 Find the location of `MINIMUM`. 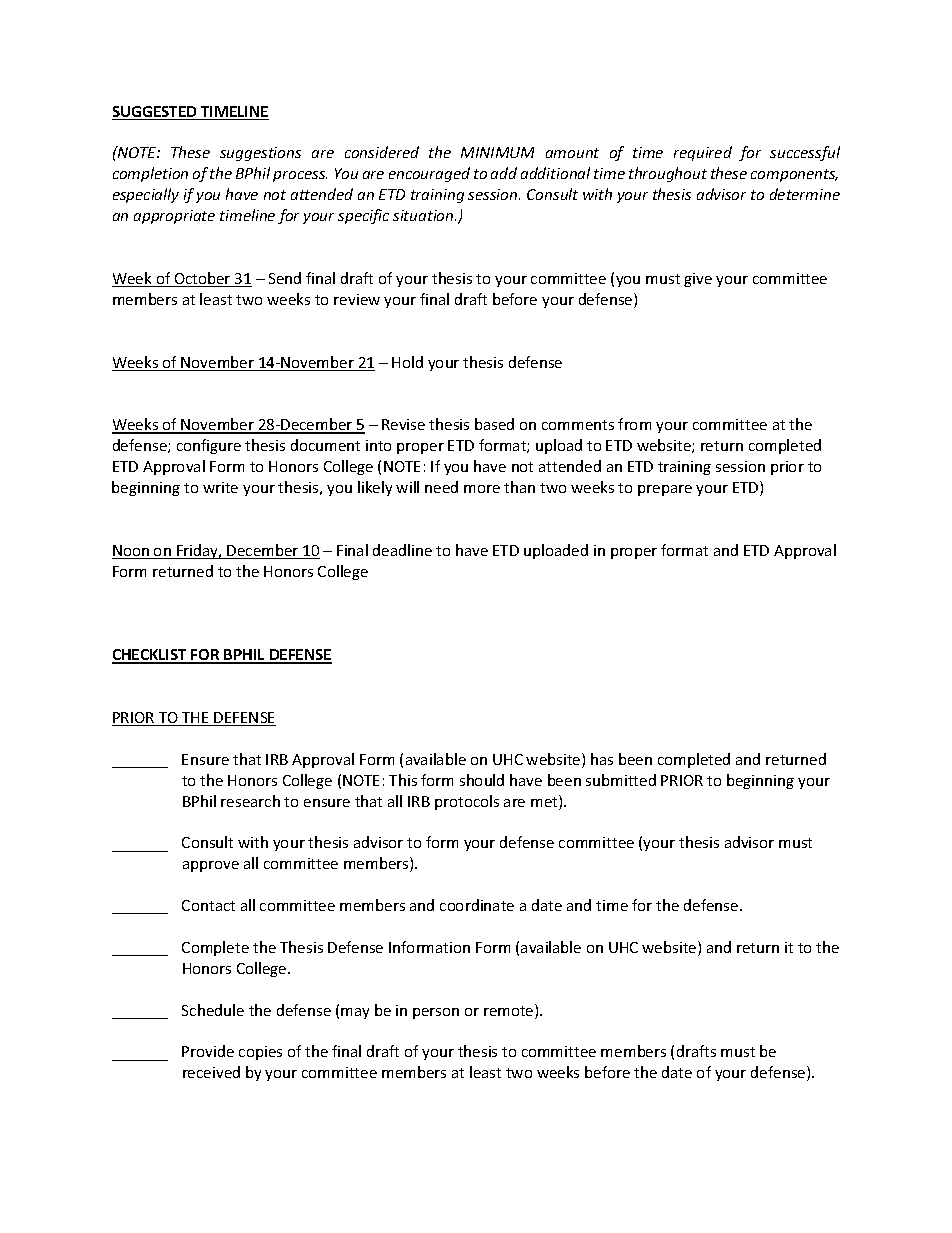

MINIMUM is located at coordinates (497, 152).
